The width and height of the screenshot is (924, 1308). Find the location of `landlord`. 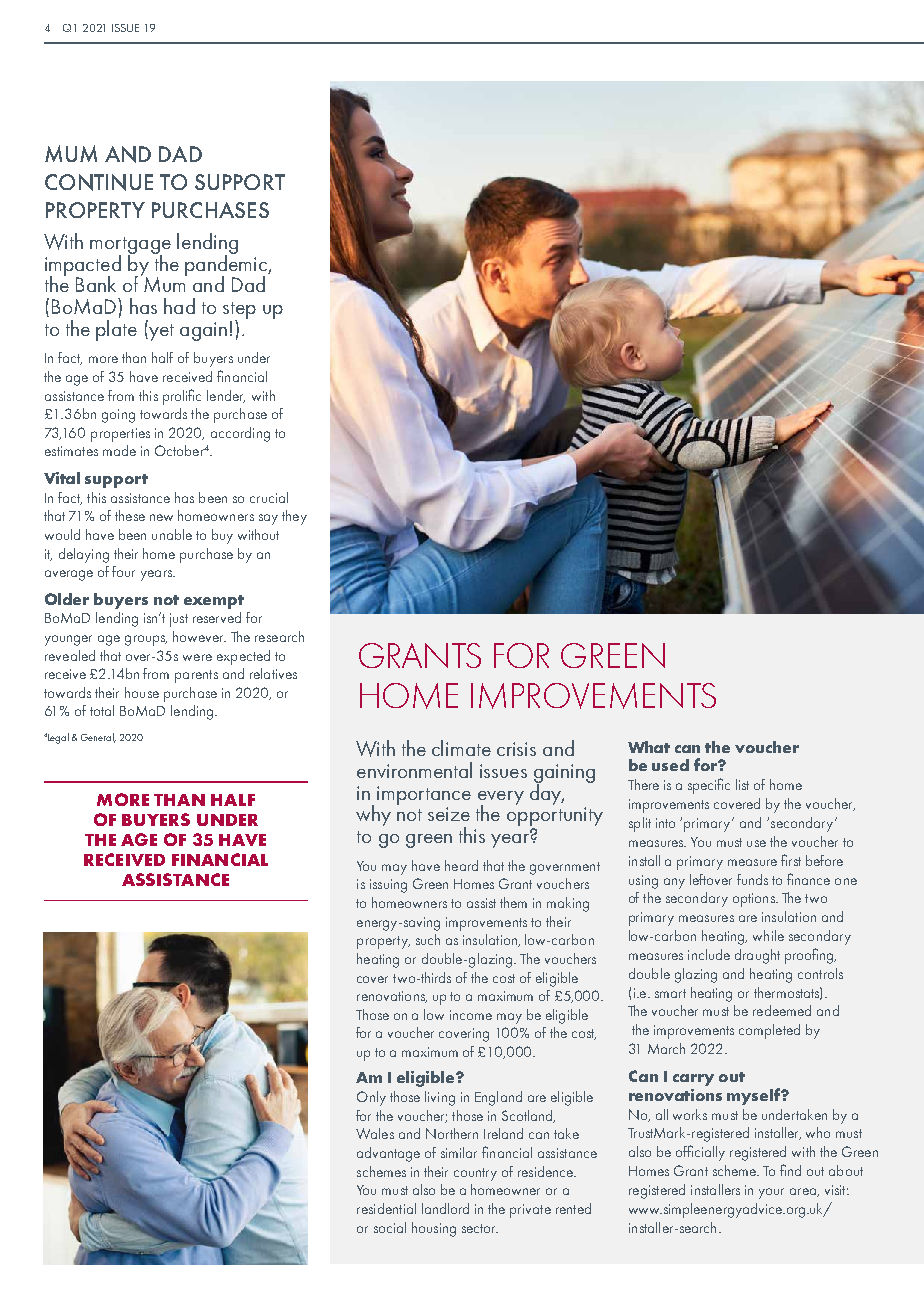

landlord is located at coordinates (445, 1208).
